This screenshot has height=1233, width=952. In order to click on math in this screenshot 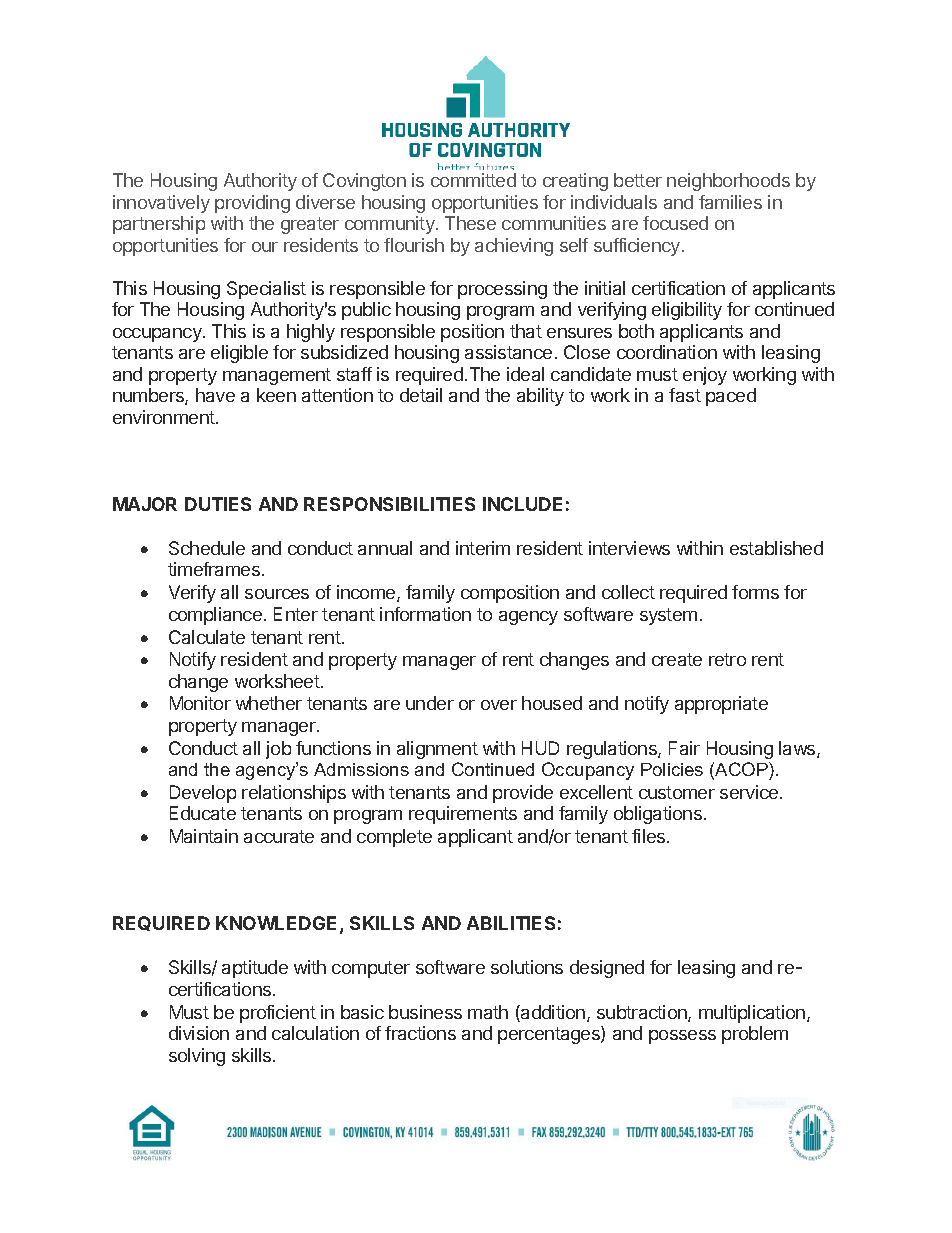, I will do `click(488, 1012)`.
